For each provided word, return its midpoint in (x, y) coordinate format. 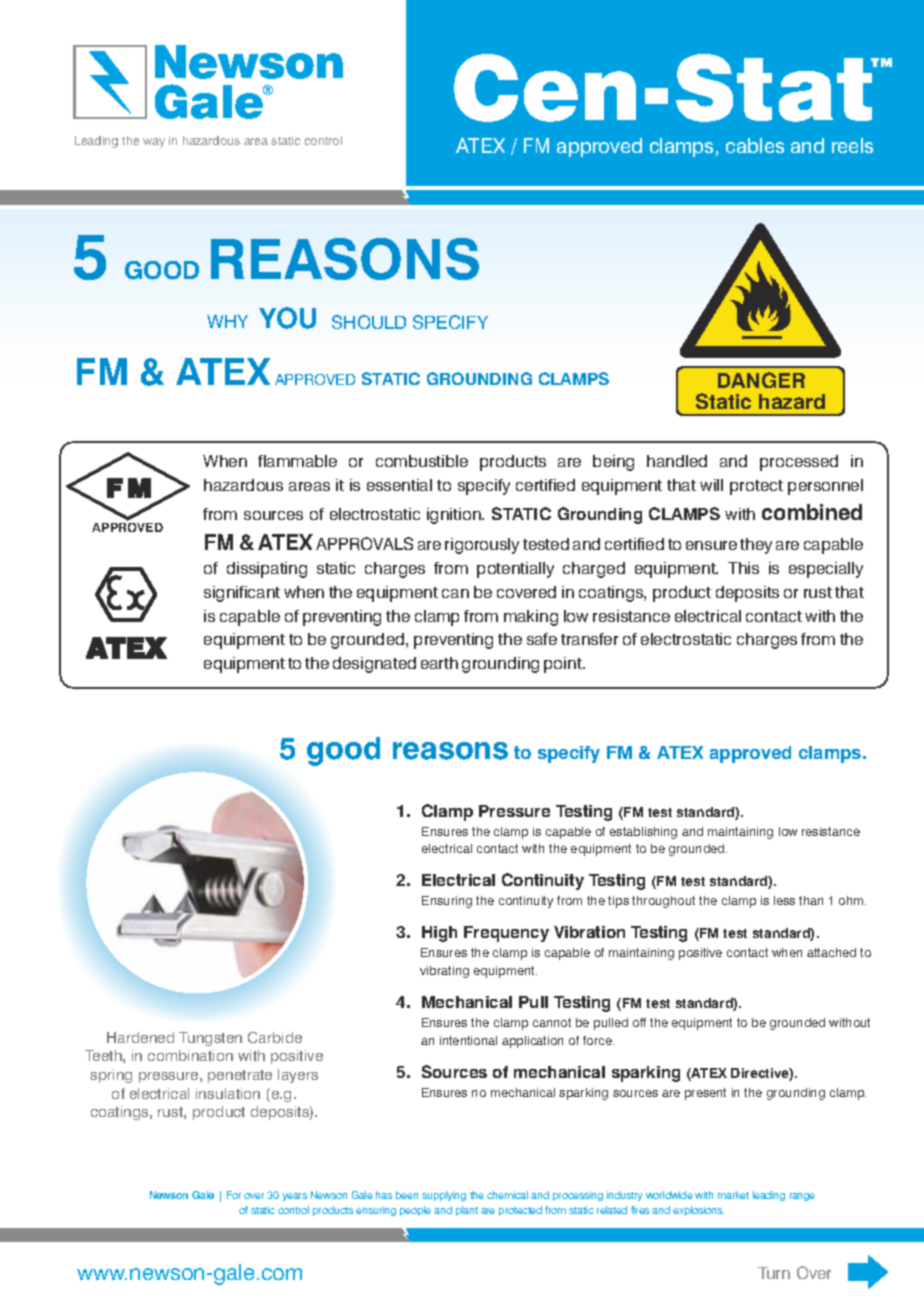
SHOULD (369, 322)
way (154, 143)
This (743, 568)
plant (467, 1211)
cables (755, 145)
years (294, 1197)
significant (242, 594)
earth (439, 663)
